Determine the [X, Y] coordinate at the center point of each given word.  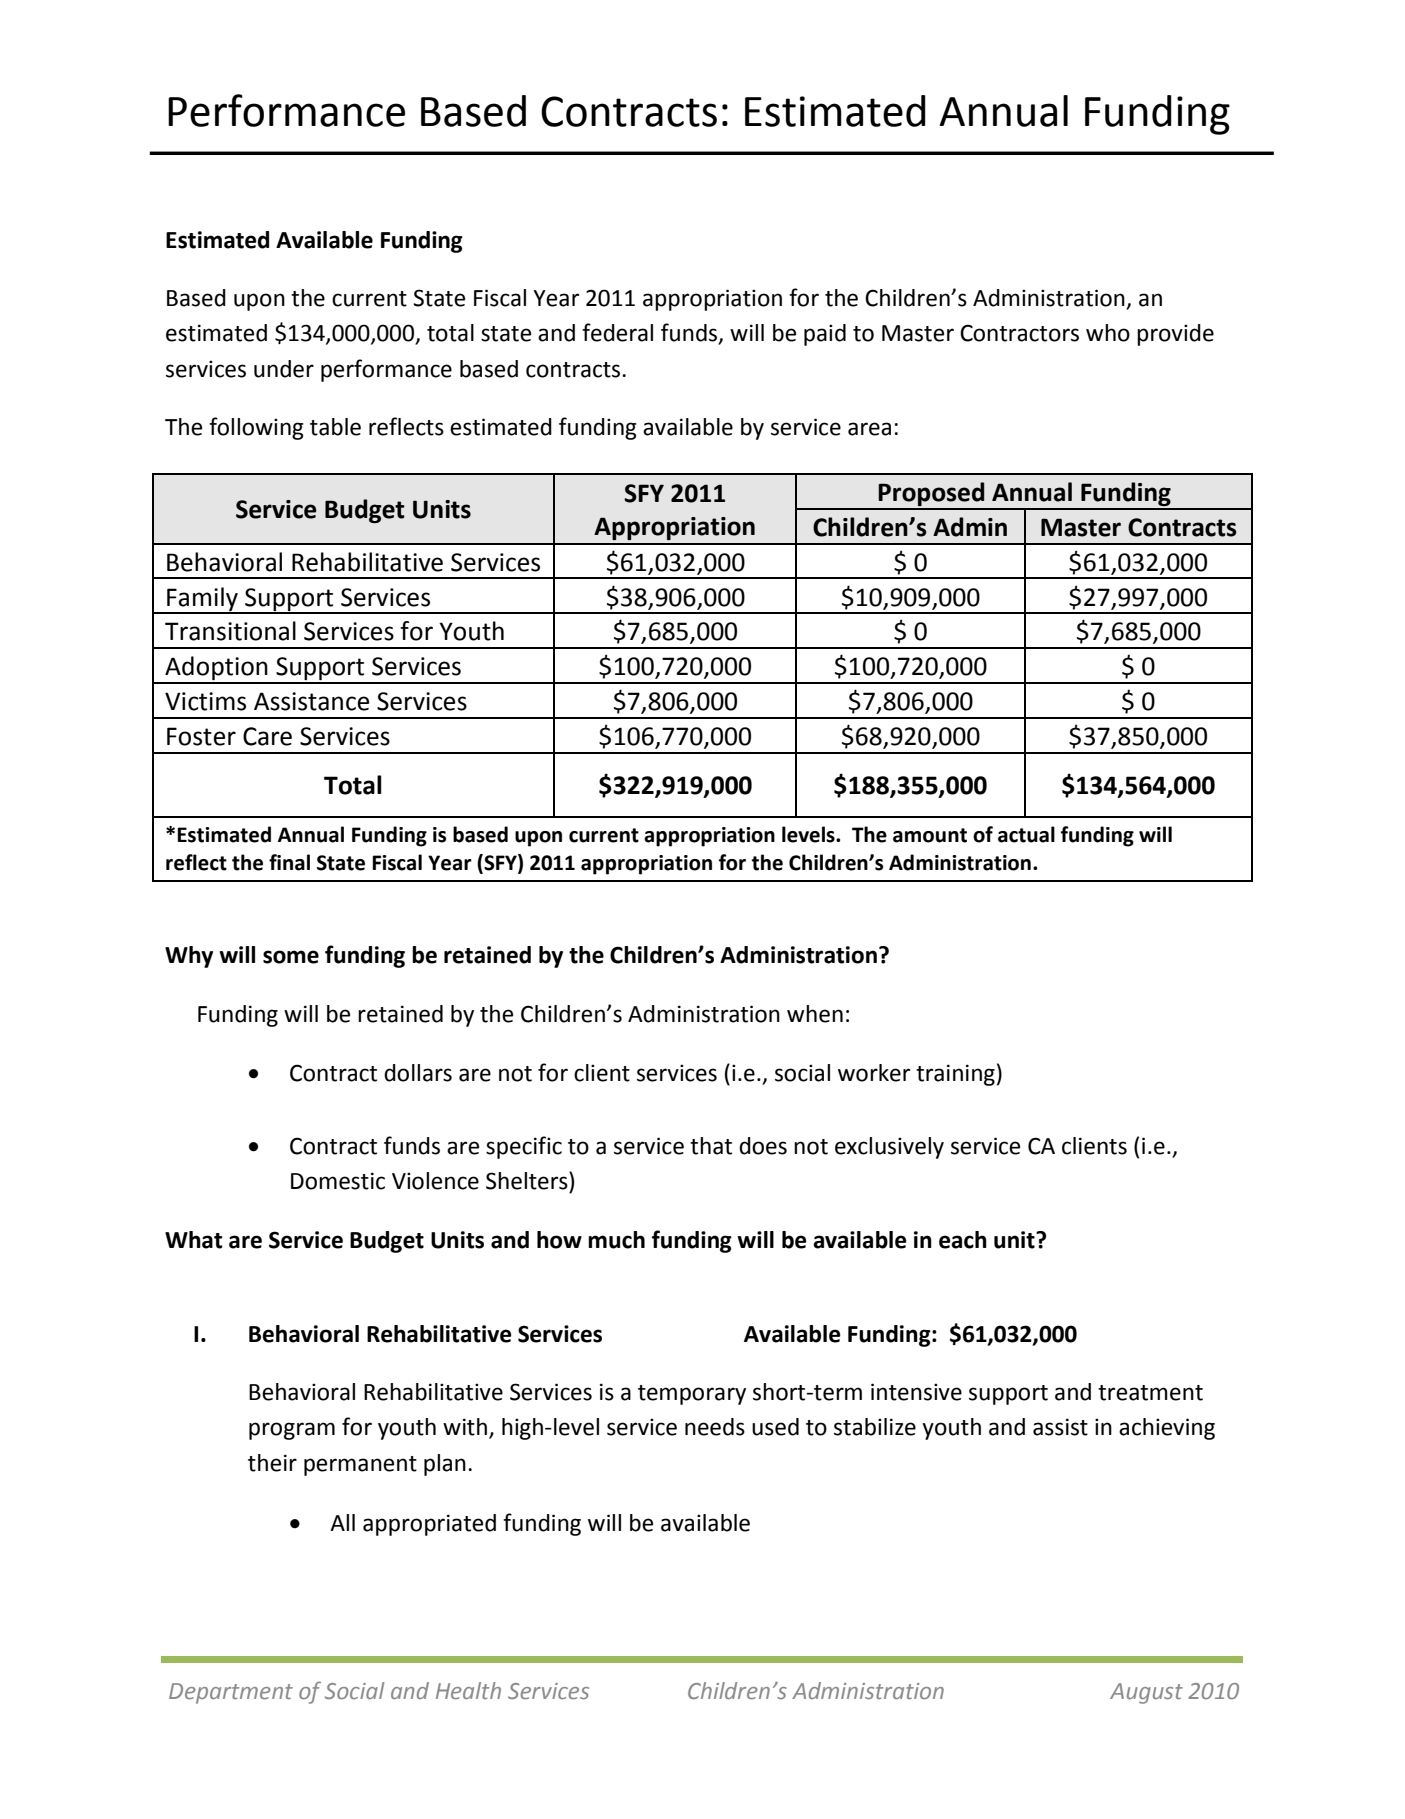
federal [617, 332]
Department [231, 1693]
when [815, 1014]
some [291, 957]
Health [468, 1690]
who [1108, 333]
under [284, 369]
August [1146, 1693]
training [955, 1075]
